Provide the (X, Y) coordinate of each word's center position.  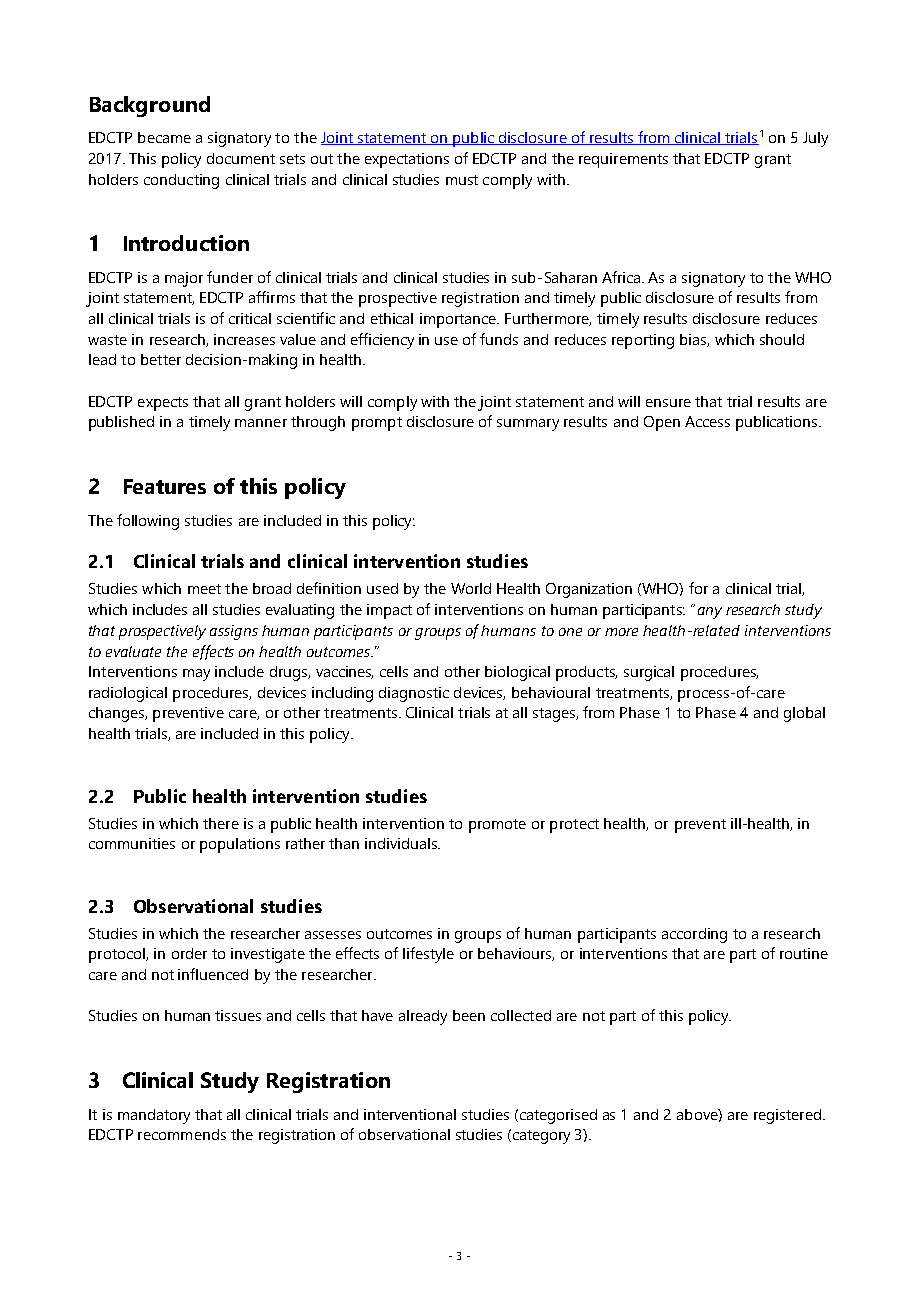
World (471, 588)
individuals (402, 843)
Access (707, 421)
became (164, 137)
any (710, 613)
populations (240, 845)
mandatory (154, 1116)
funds (499, 339)
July (815, 139)
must (462, 180)
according (694, 935)
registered (787, 1116)
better (161, 359)
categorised (557, 1116)
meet (204, 589)
